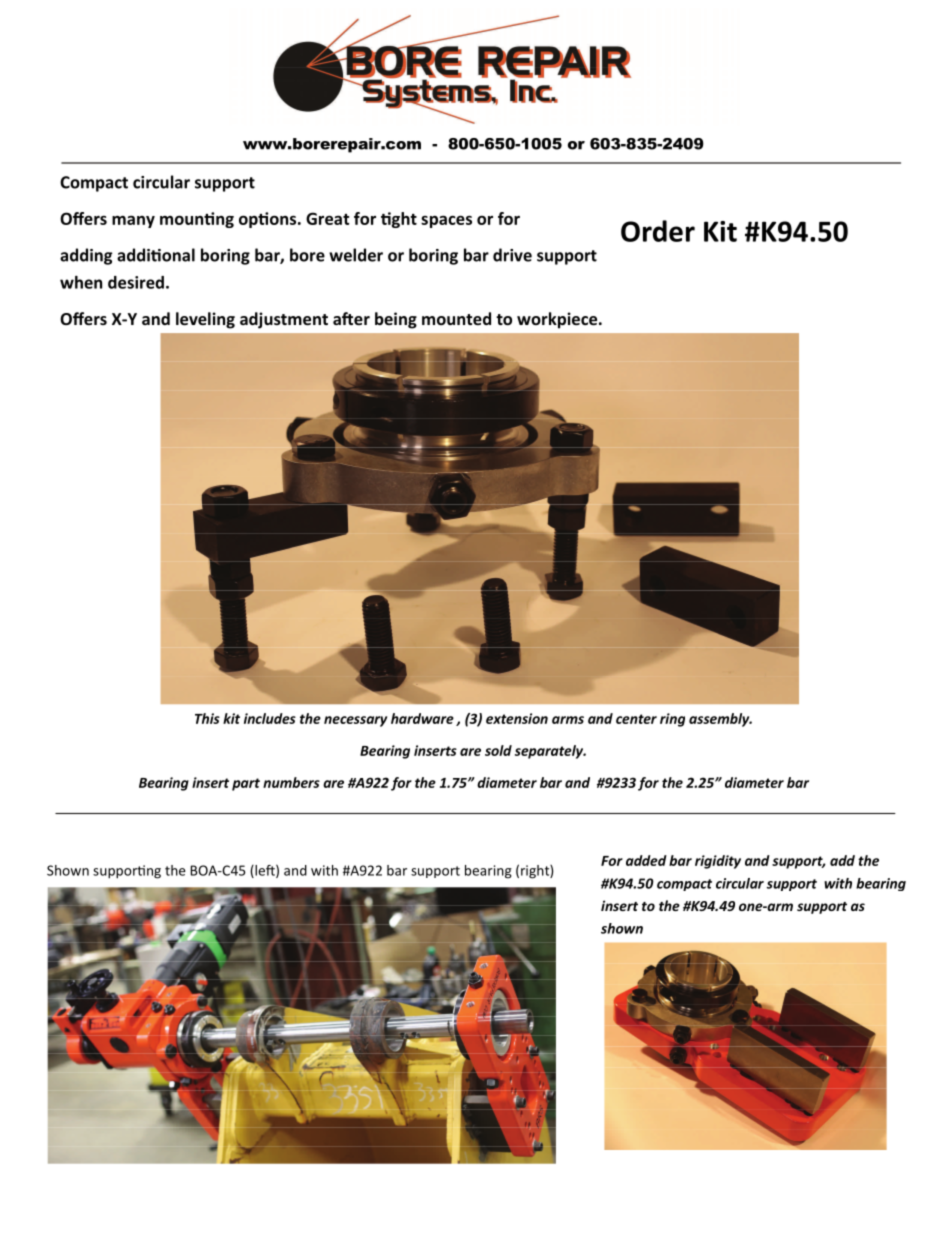 The width and height of the screenshot is (952, 1233). I want to click on numbers, so click(291, 782).
